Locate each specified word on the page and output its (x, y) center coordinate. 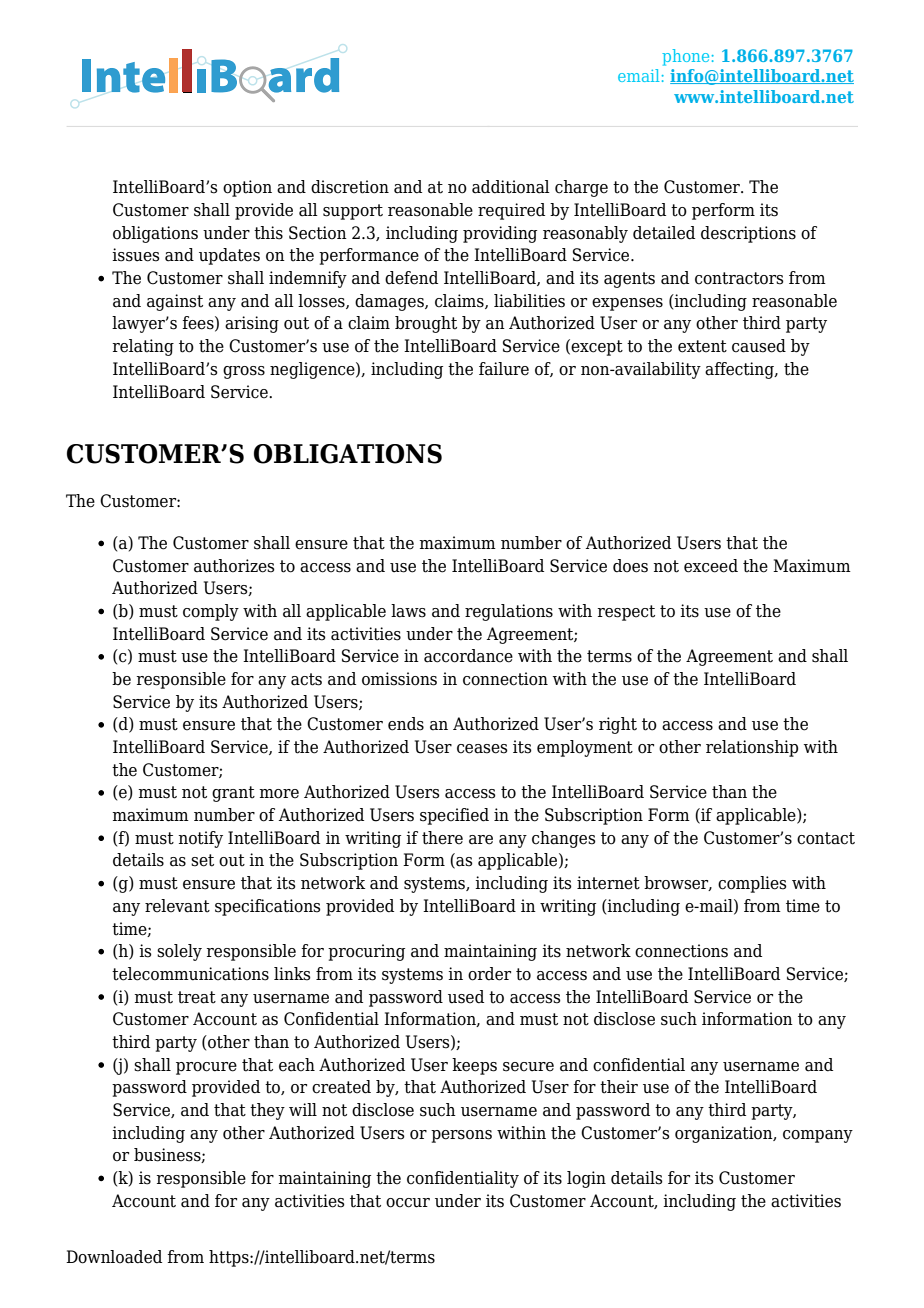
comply (211, 612)
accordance (468, 656)
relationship (752, 748)
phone (685, 57)
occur (408, 1203)
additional (511, 187)
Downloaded (114, 1257)
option (247, 188)
